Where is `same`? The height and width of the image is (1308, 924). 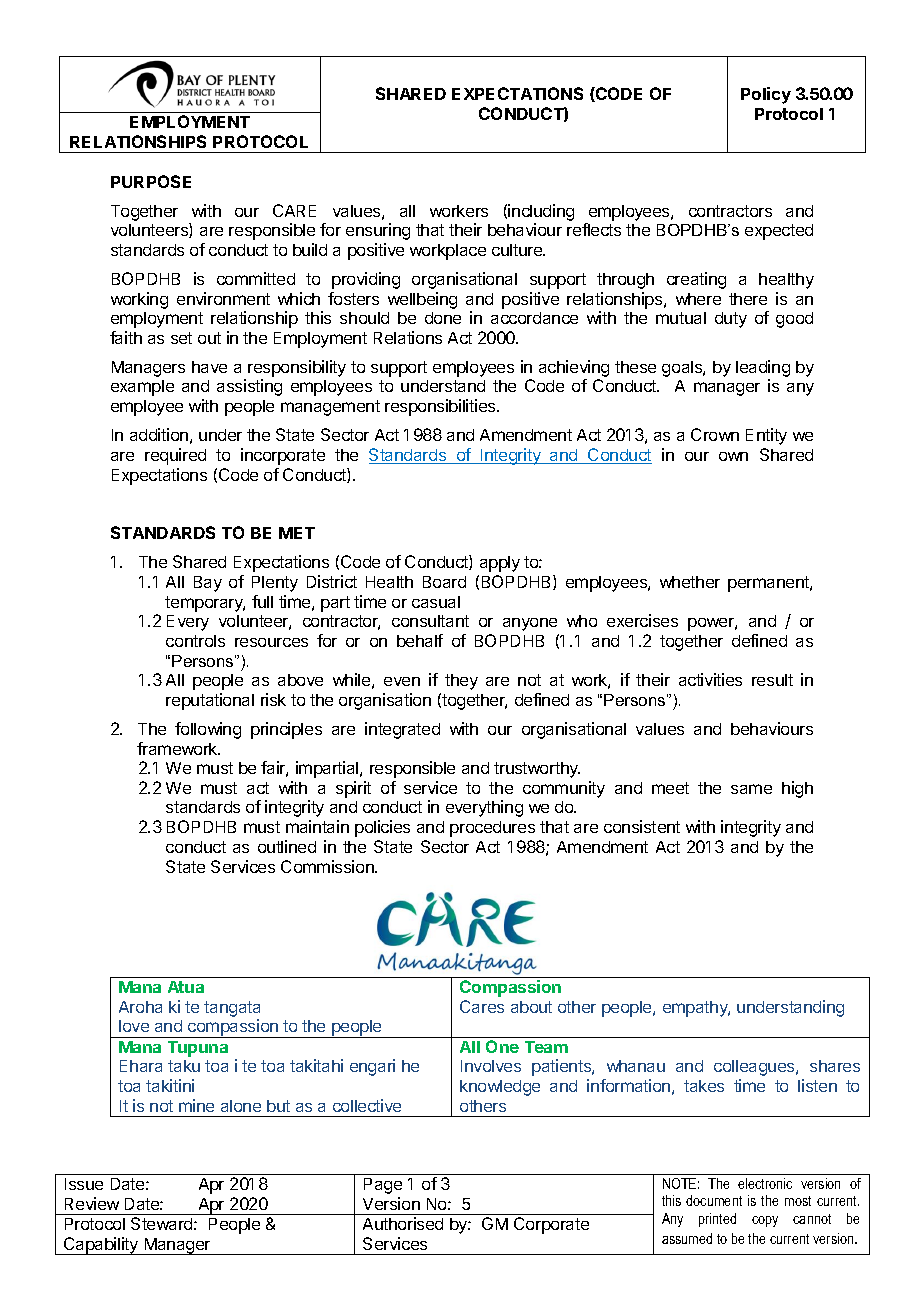
same is located at coordinates (751, 789).
